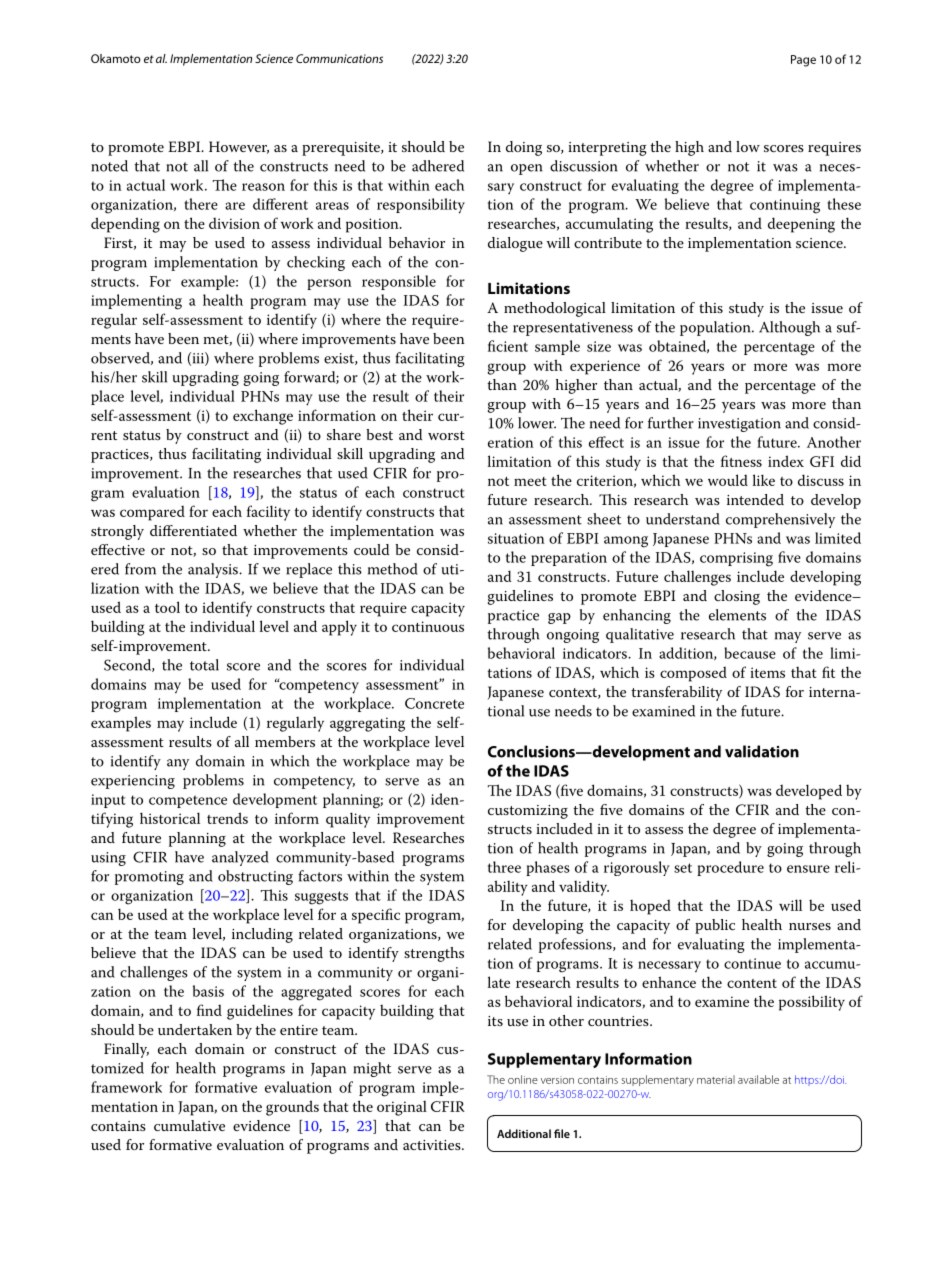 The height and width of the screenshot is (1265, 952). I want to click on continuous, so click(428, 626).
